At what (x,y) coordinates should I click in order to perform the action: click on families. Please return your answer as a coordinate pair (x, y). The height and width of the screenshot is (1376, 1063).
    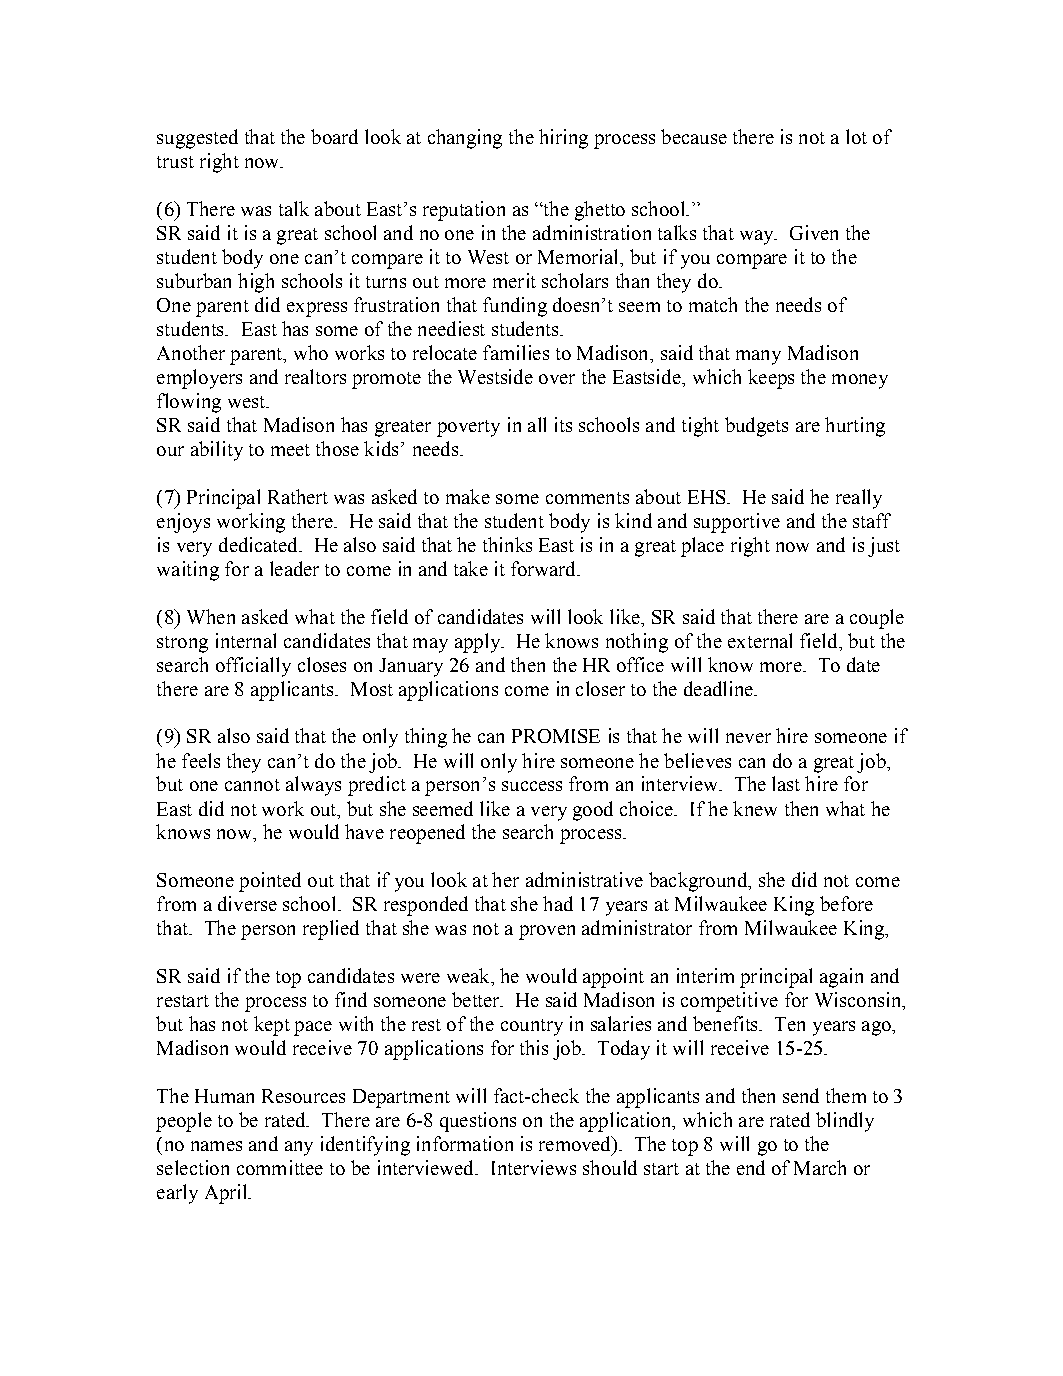
    Looking at the image, I should click on (516, 352).
